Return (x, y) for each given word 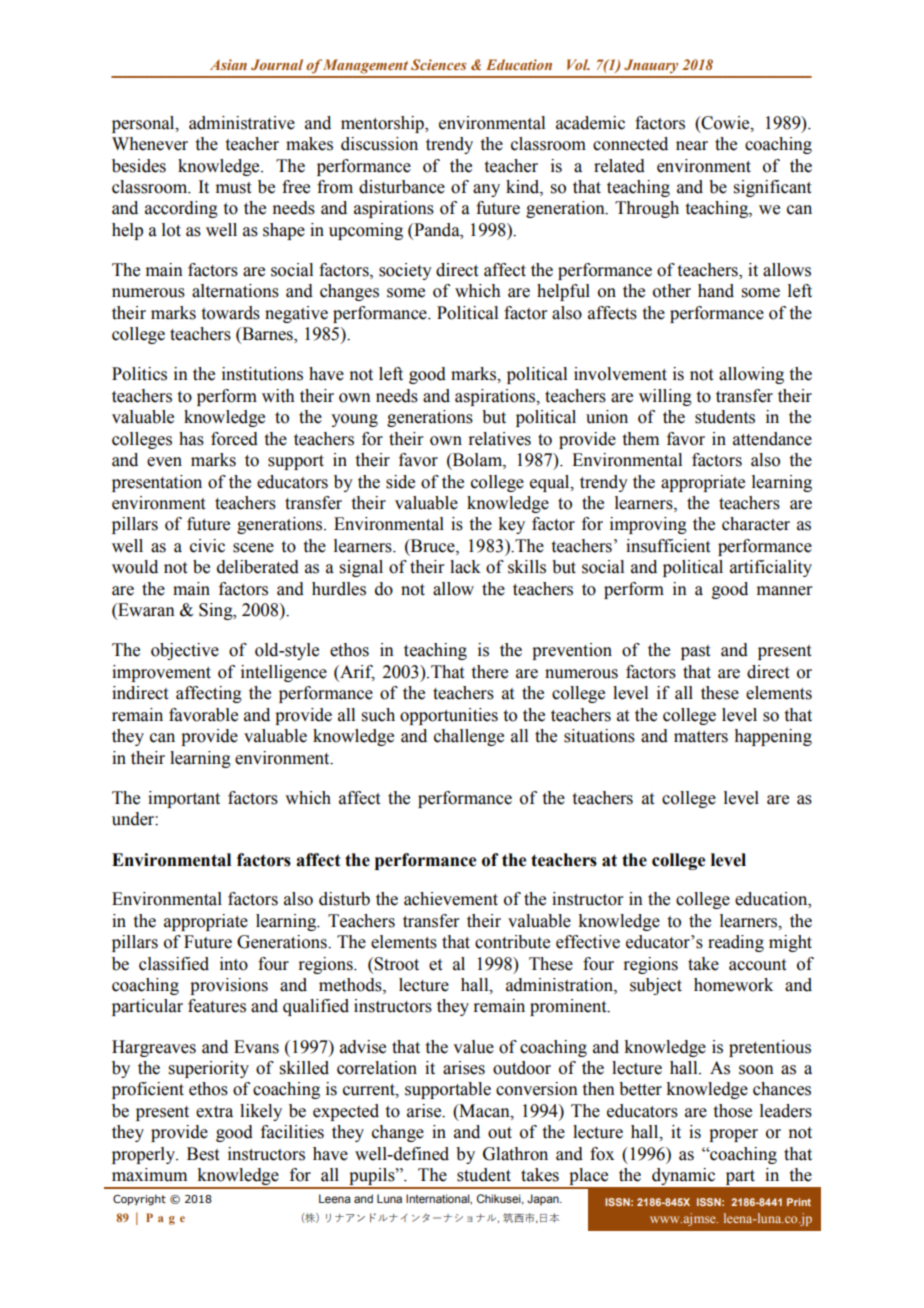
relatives (499, 439)
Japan (544, 1200)
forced (234, 439)
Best (203, 1154)
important (184, 799)
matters (701, 737)
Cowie (725, 123)
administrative (242, 123)
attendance (772, 439)
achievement (451, 899)
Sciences (439, 64)
